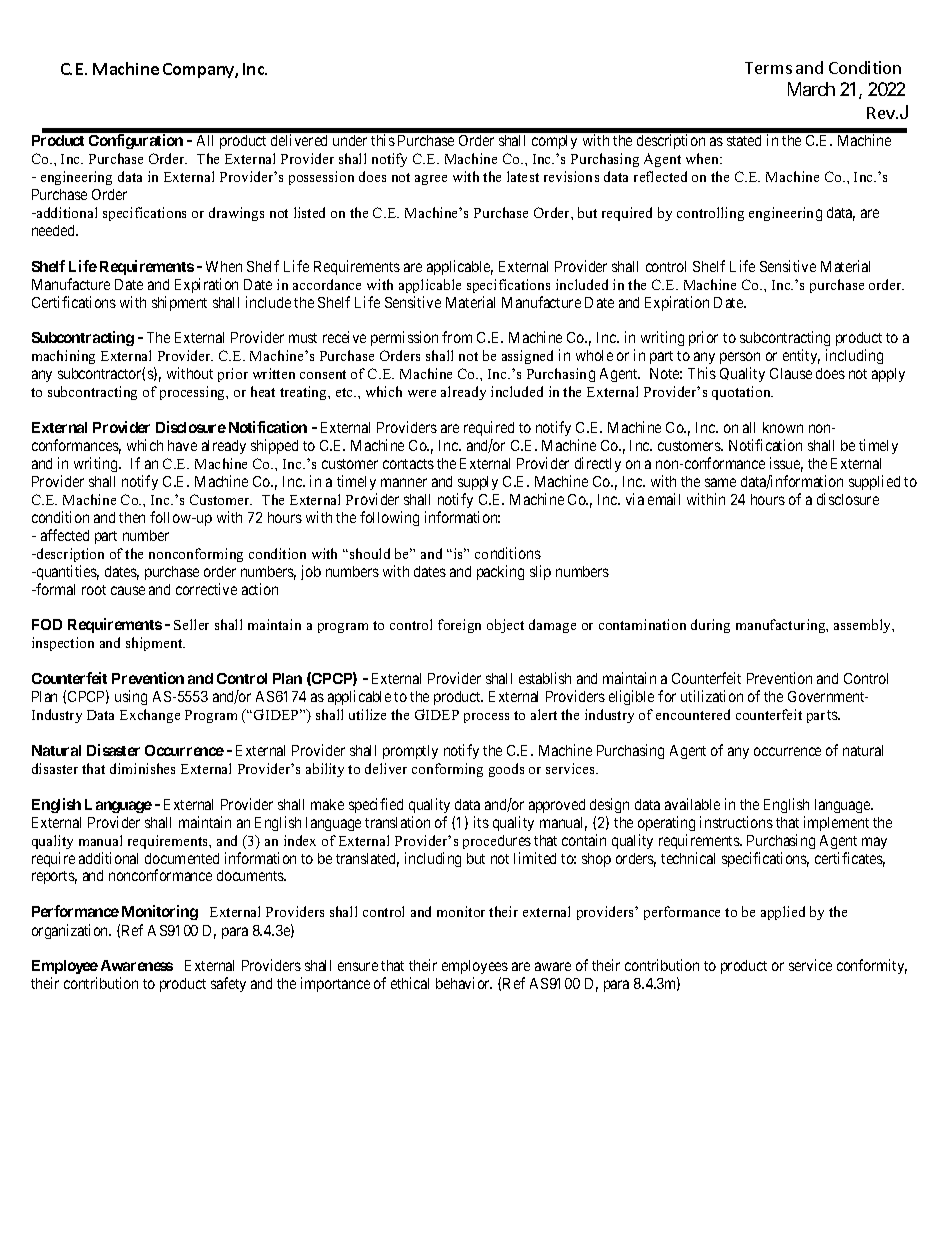 This screenshot has height=1233, width=952. What do you see at coordinates (545, 678) in the screenshot?
I see `establish` at bounding box center [545, 678].
